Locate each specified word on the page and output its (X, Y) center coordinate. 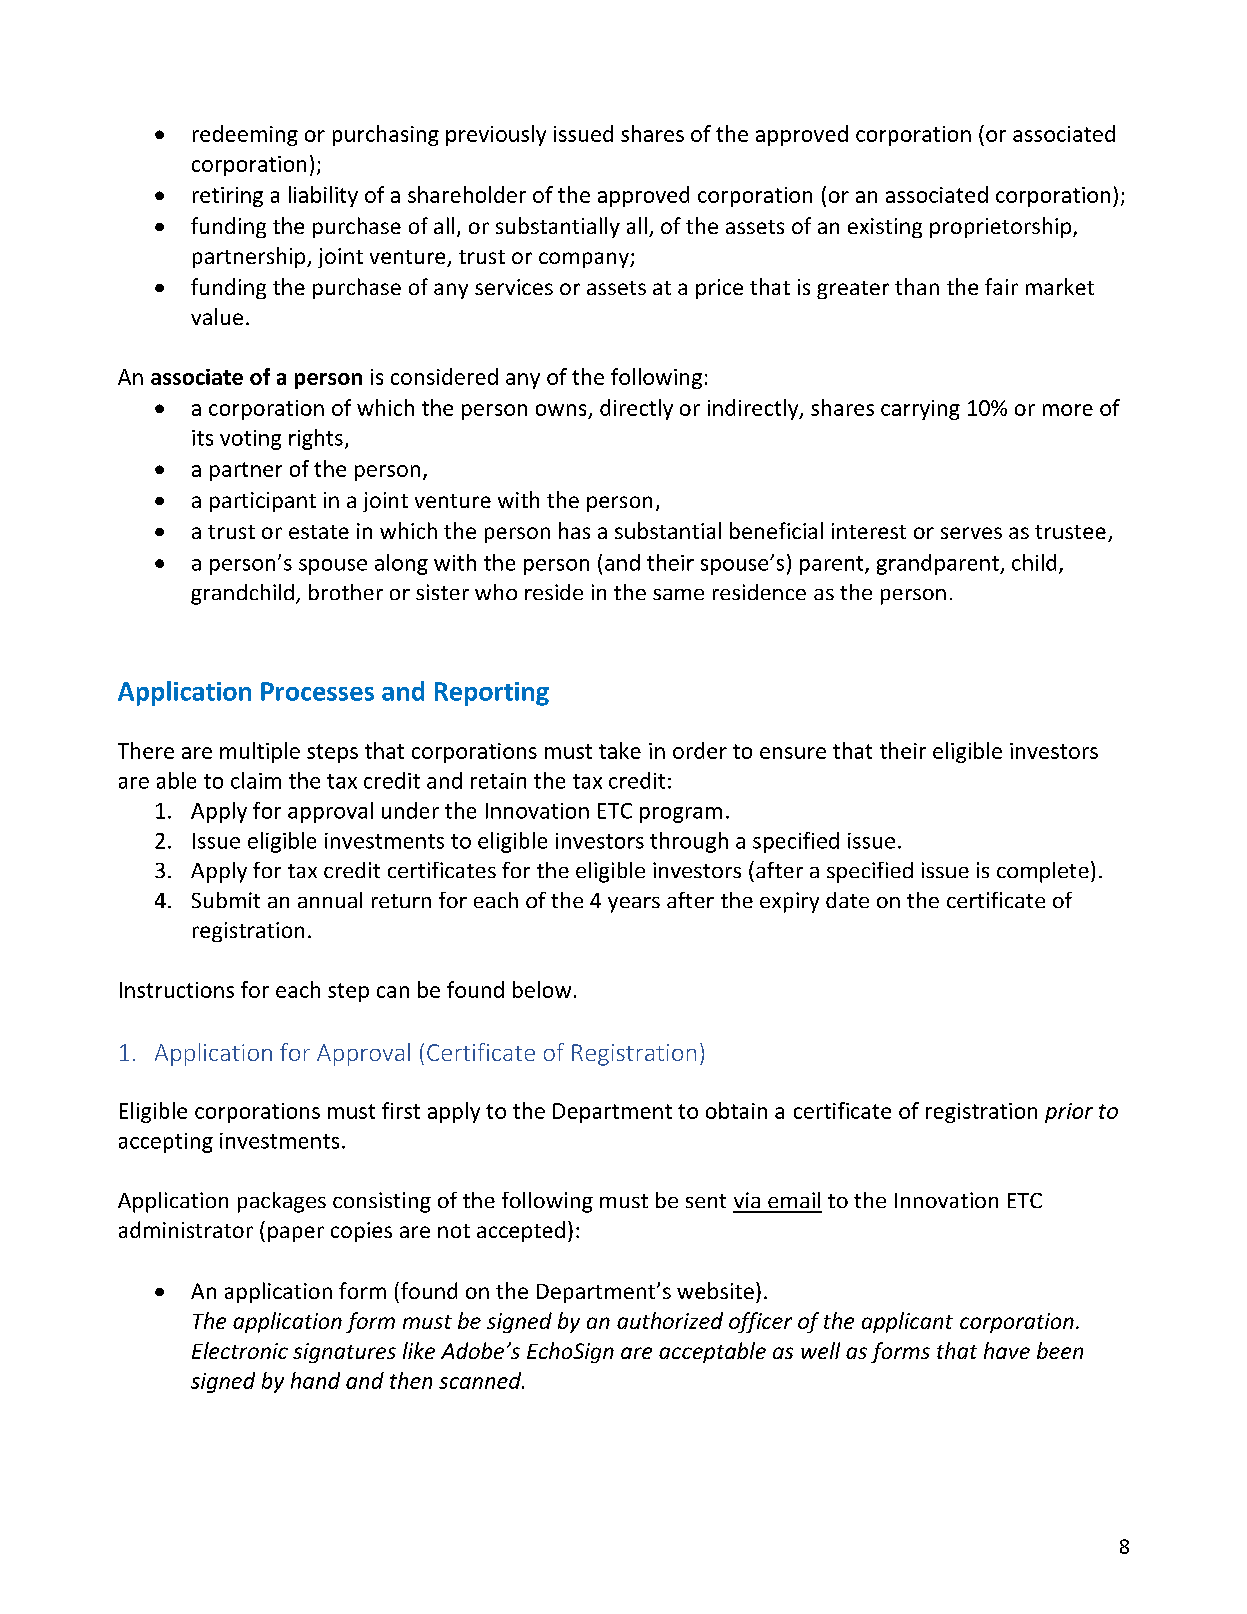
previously (496, 135)
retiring (228, 197)
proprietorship (1002, 227)
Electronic (240, 1350)
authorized (670, 1320)
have (1007, 1350)
